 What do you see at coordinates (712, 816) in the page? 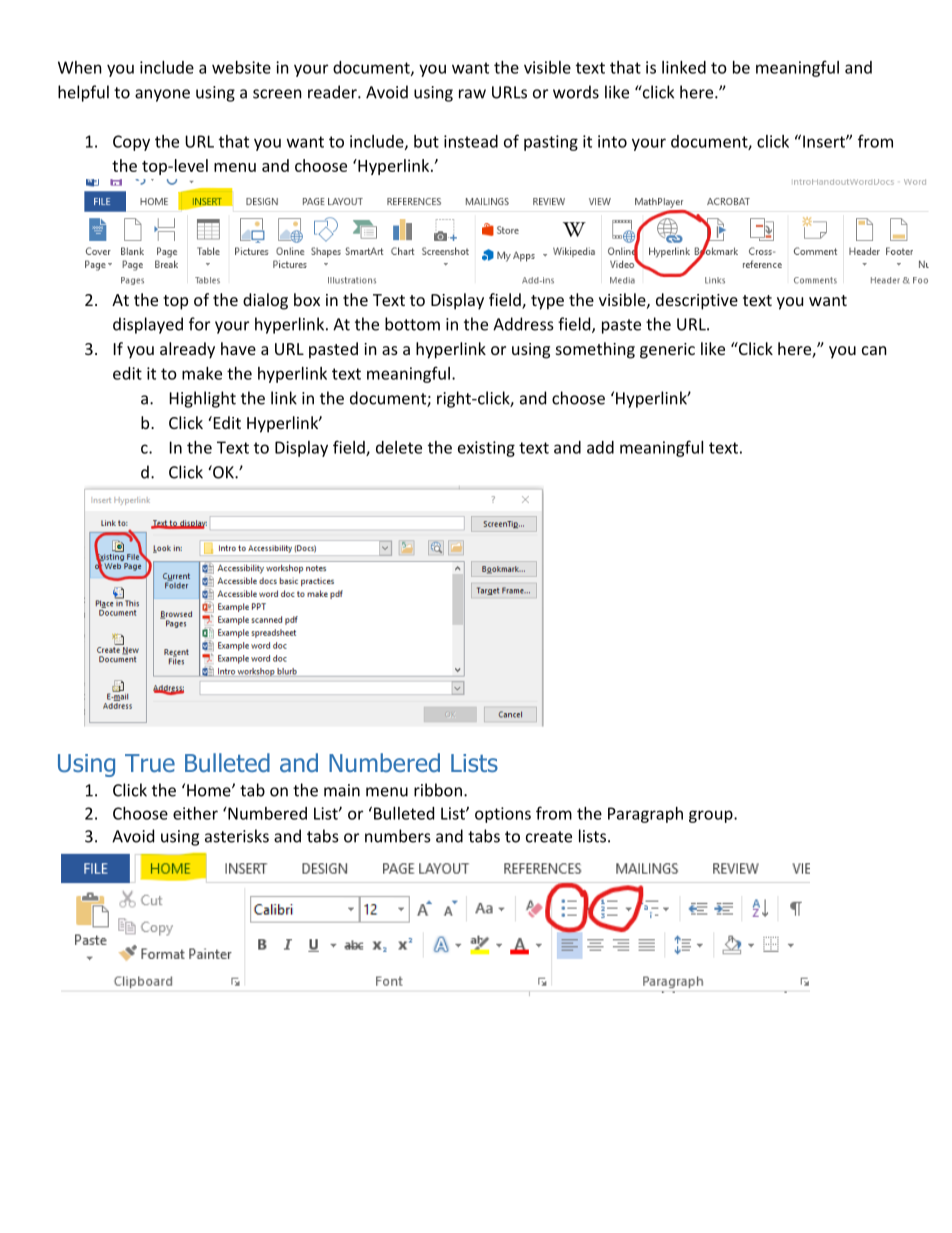
I see `group` at bounding box center [712, 816].
